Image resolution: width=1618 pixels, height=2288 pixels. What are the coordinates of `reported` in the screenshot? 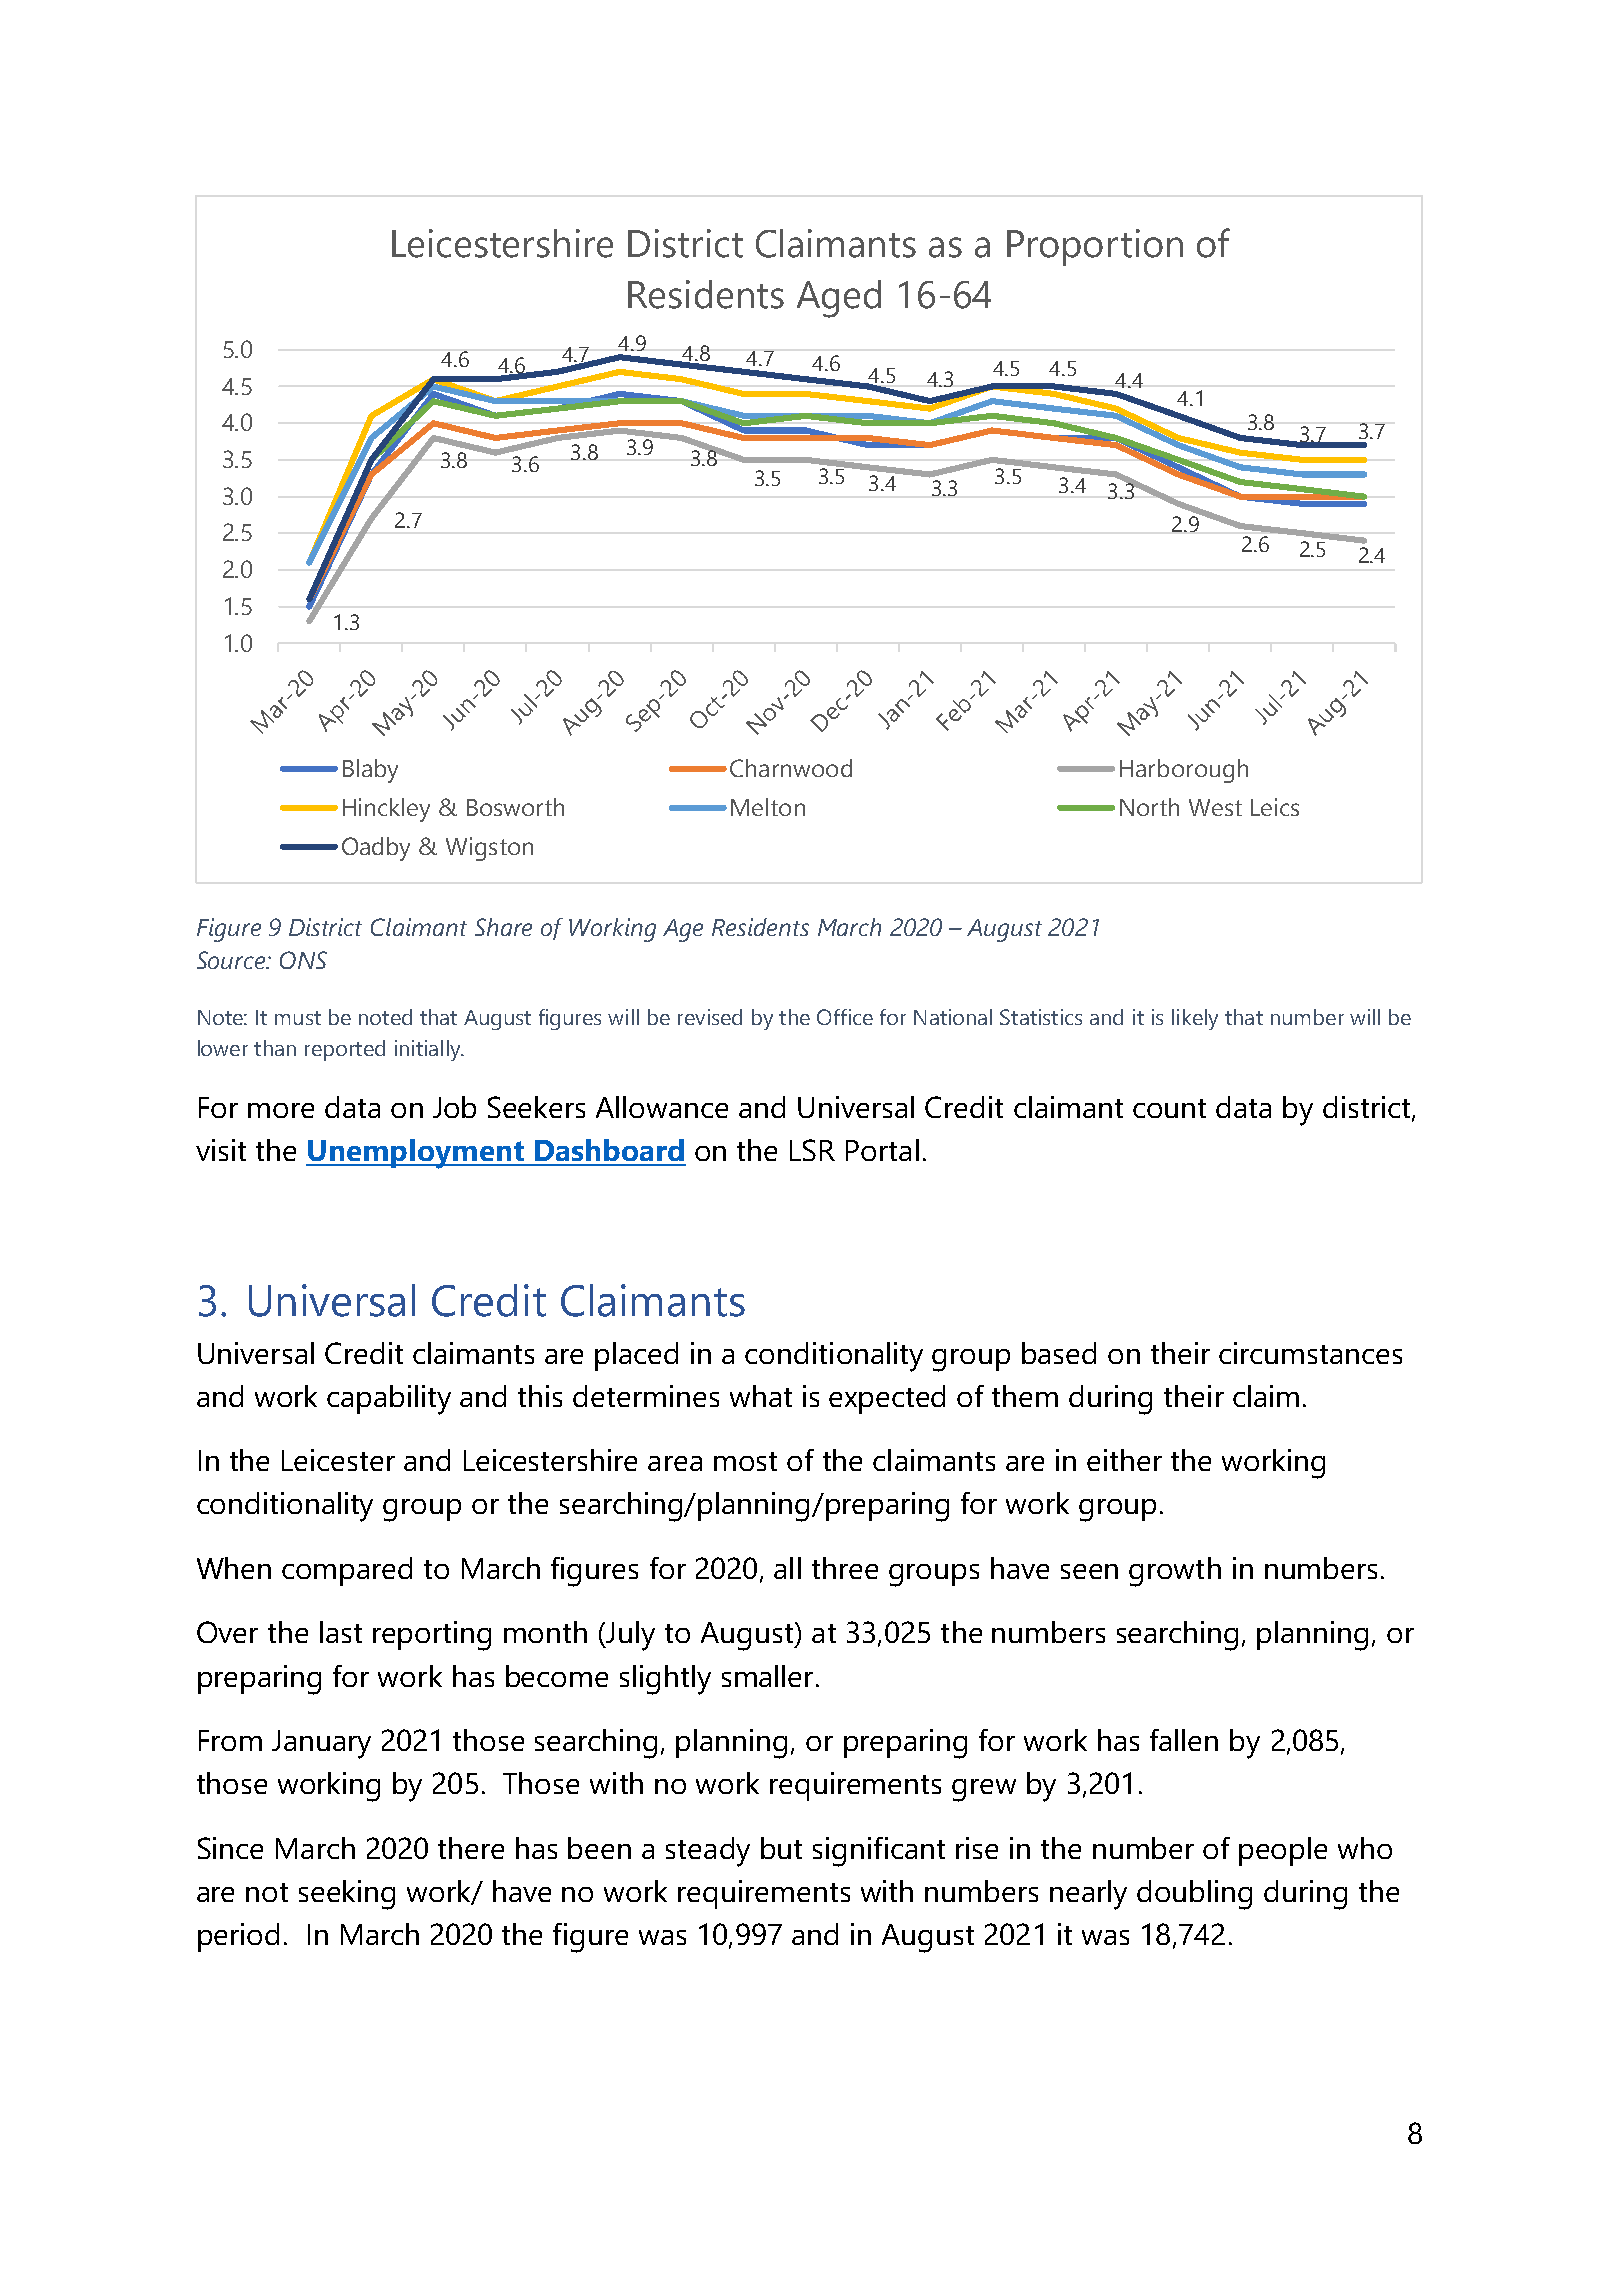 It's located at (345, 1050).
